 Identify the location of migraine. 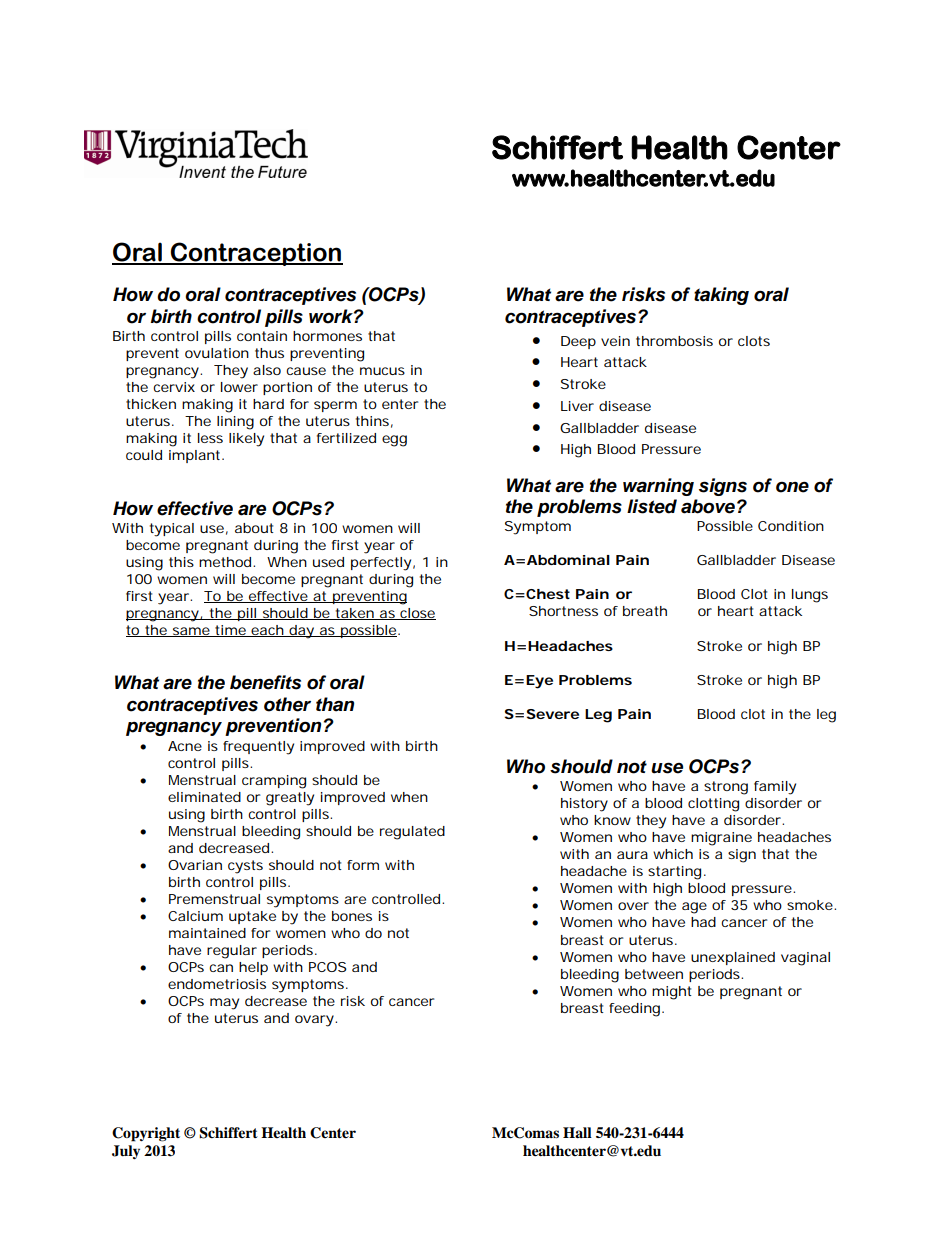
(721, 839).
